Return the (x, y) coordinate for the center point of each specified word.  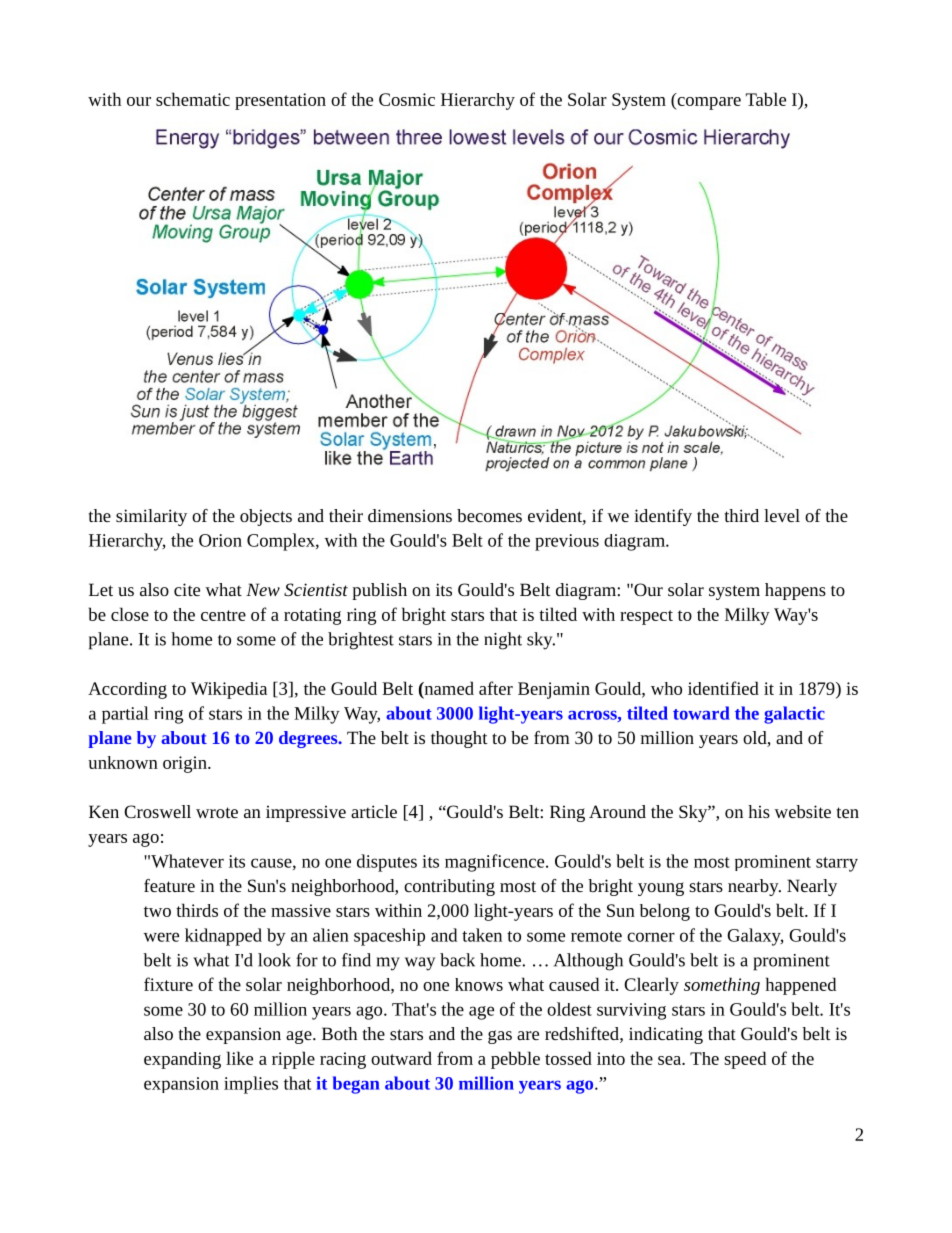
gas (500, 1037)
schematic (193, 99)
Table (766, 99)
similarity (151, 517)
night (503, 641)
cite (187, 589)
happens (795, 591)
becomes (489, 515)
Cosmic (407, 99)
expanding (182, 1060)
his (759, 811)
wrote (217, 812)
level (782, 515)
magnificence (496, 863)
